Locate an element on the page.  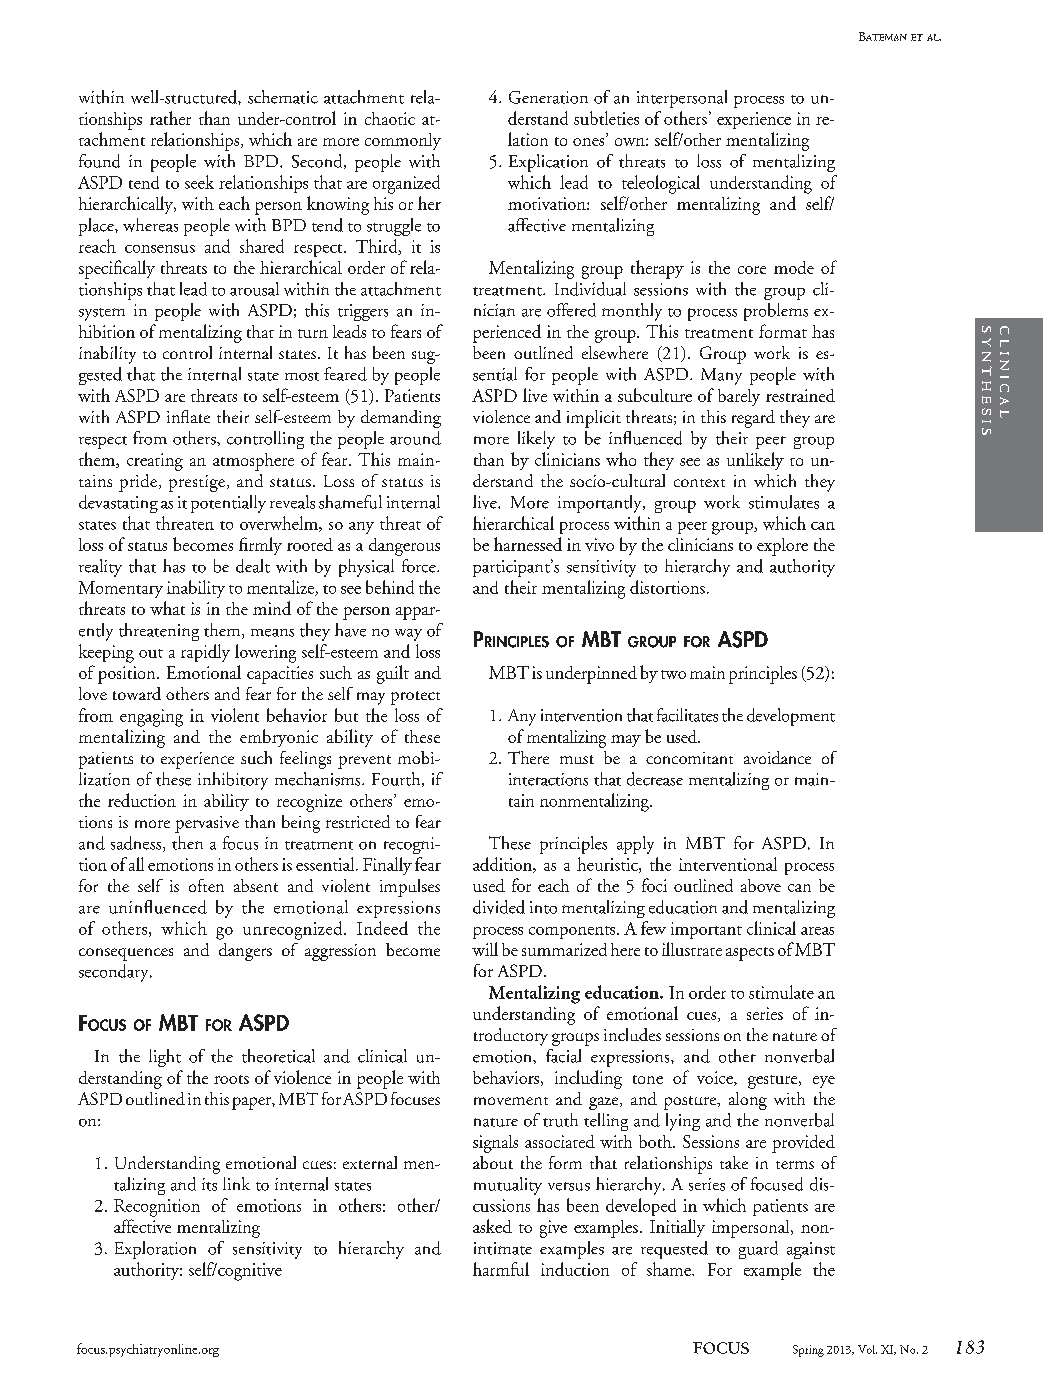
its is located at coordinates (209, 1184).
